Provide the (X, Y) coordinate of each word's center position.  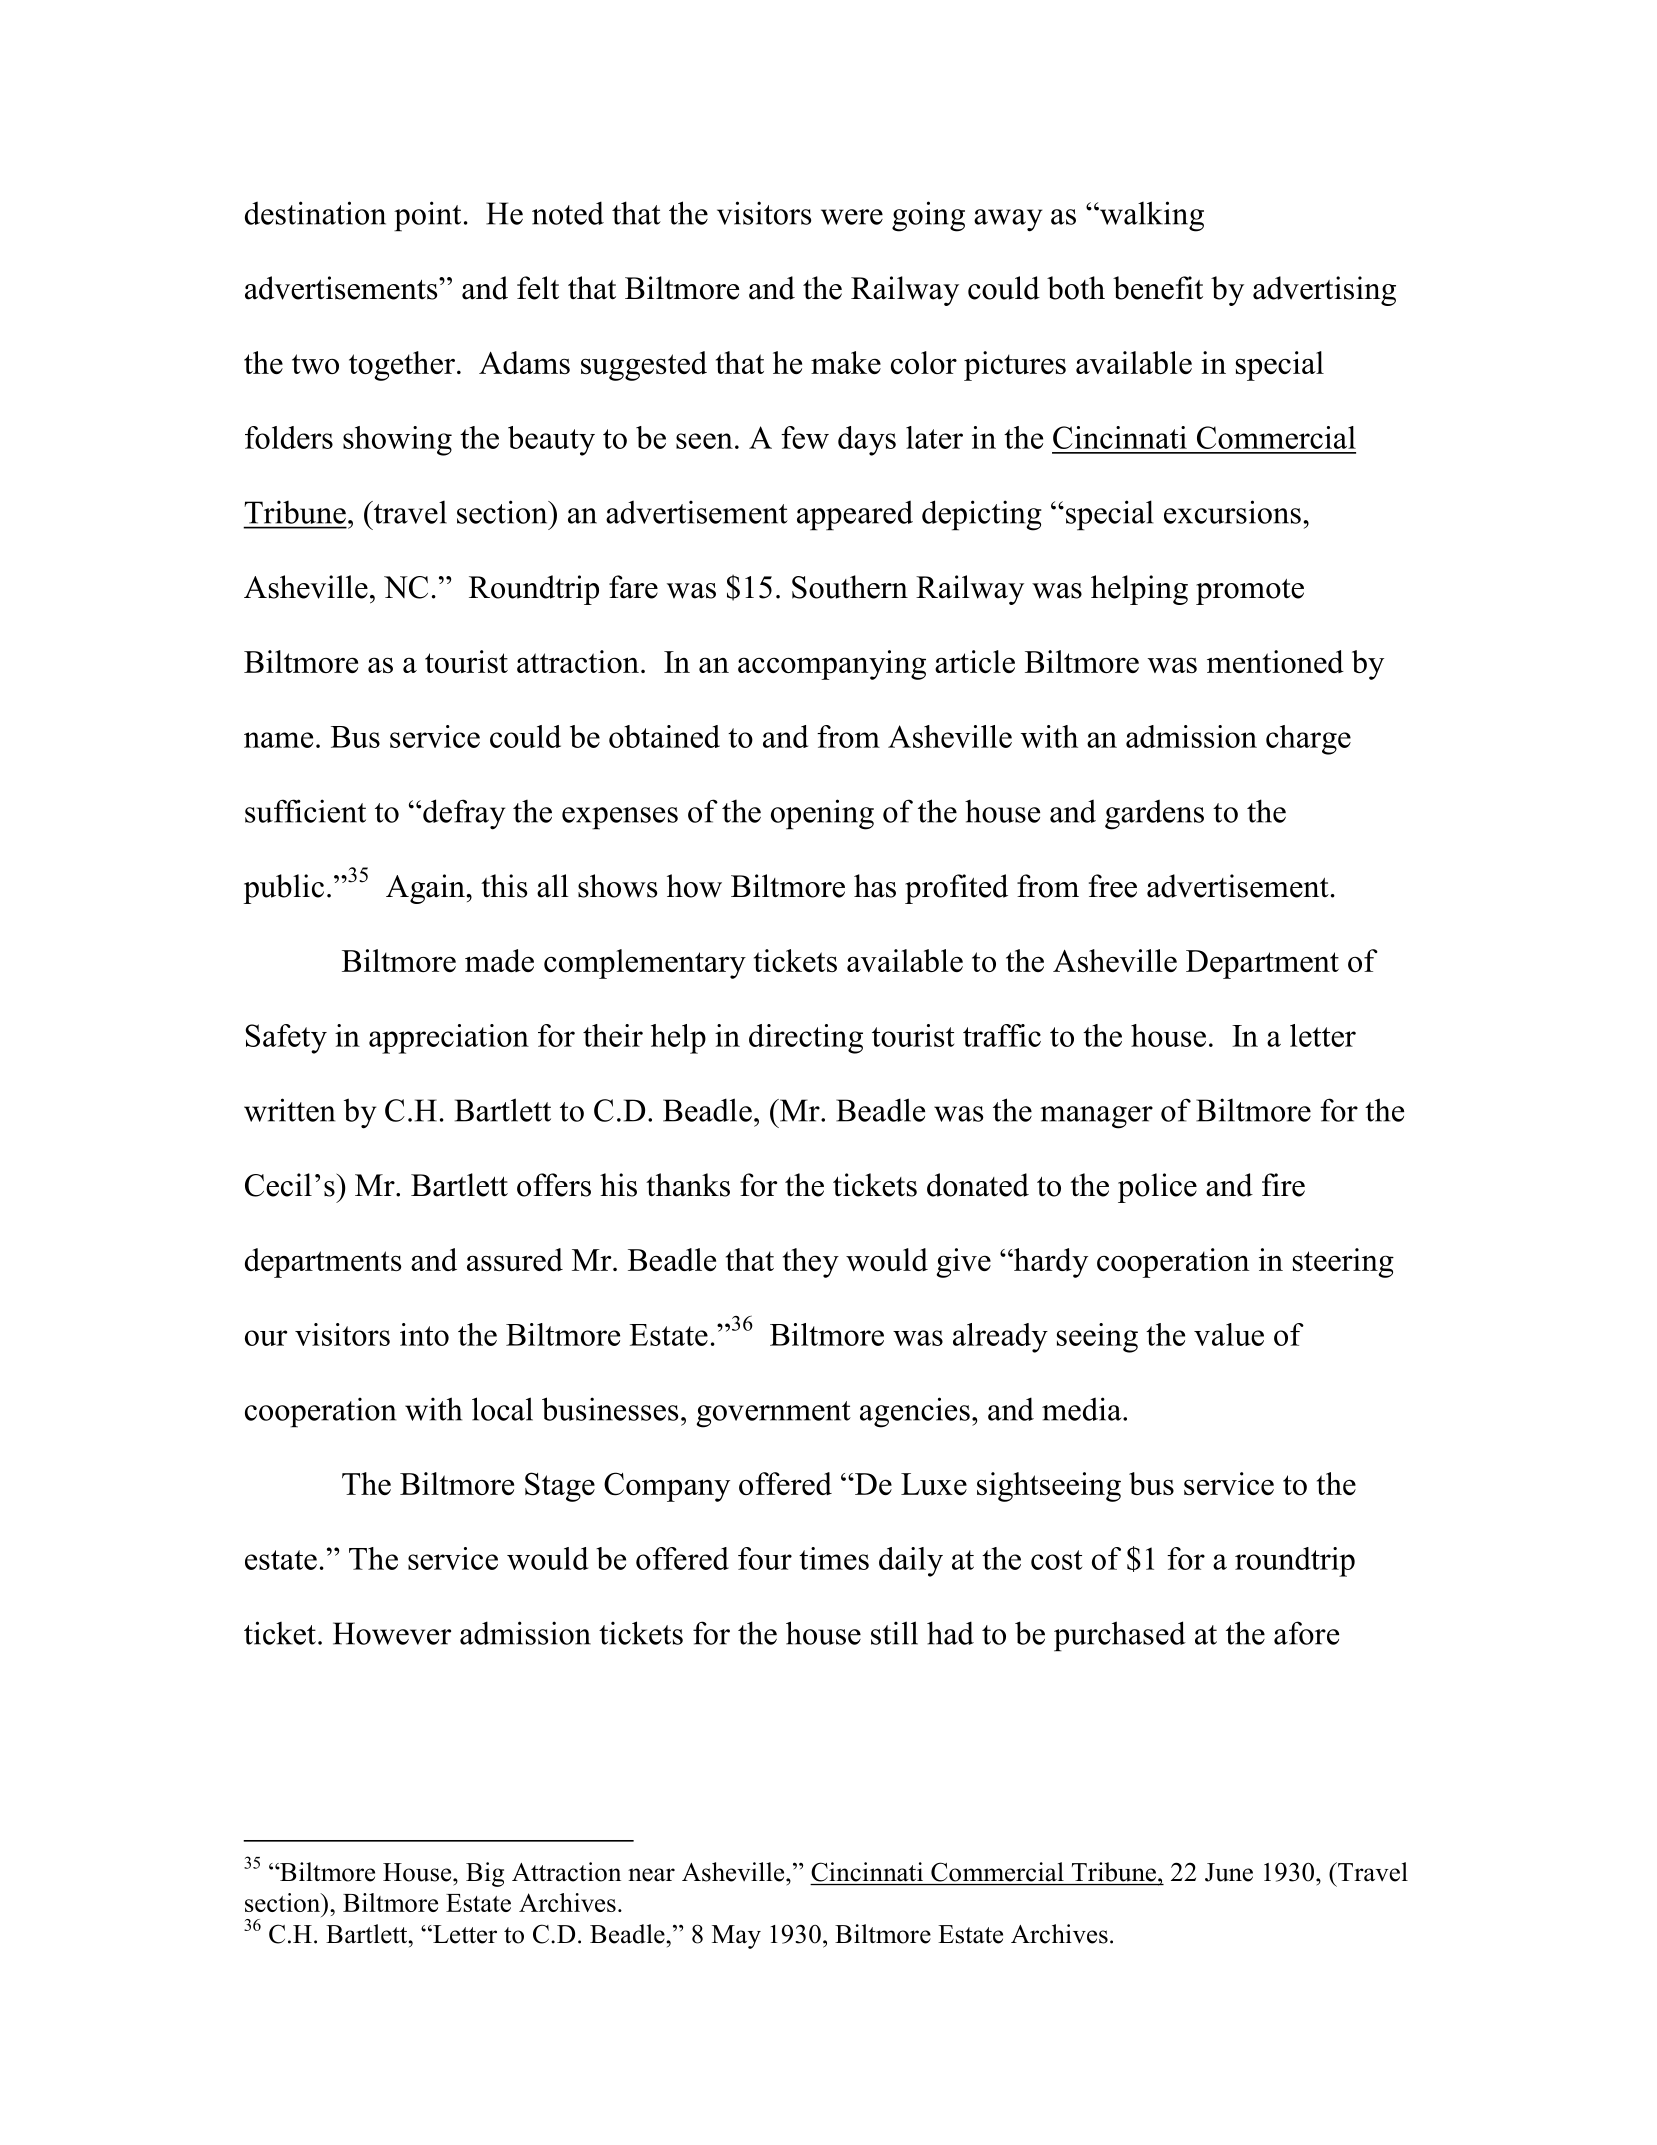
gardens (1154, 815)
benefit (1158, 288)
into (424, 1334)
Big (485, 1874)
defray (464, 814)
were (852, 217)
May (736, 1937)
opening (822, 814)
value (1229, 1334)
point (427, 216)
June (1229, 1872)
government (773, 1414)
